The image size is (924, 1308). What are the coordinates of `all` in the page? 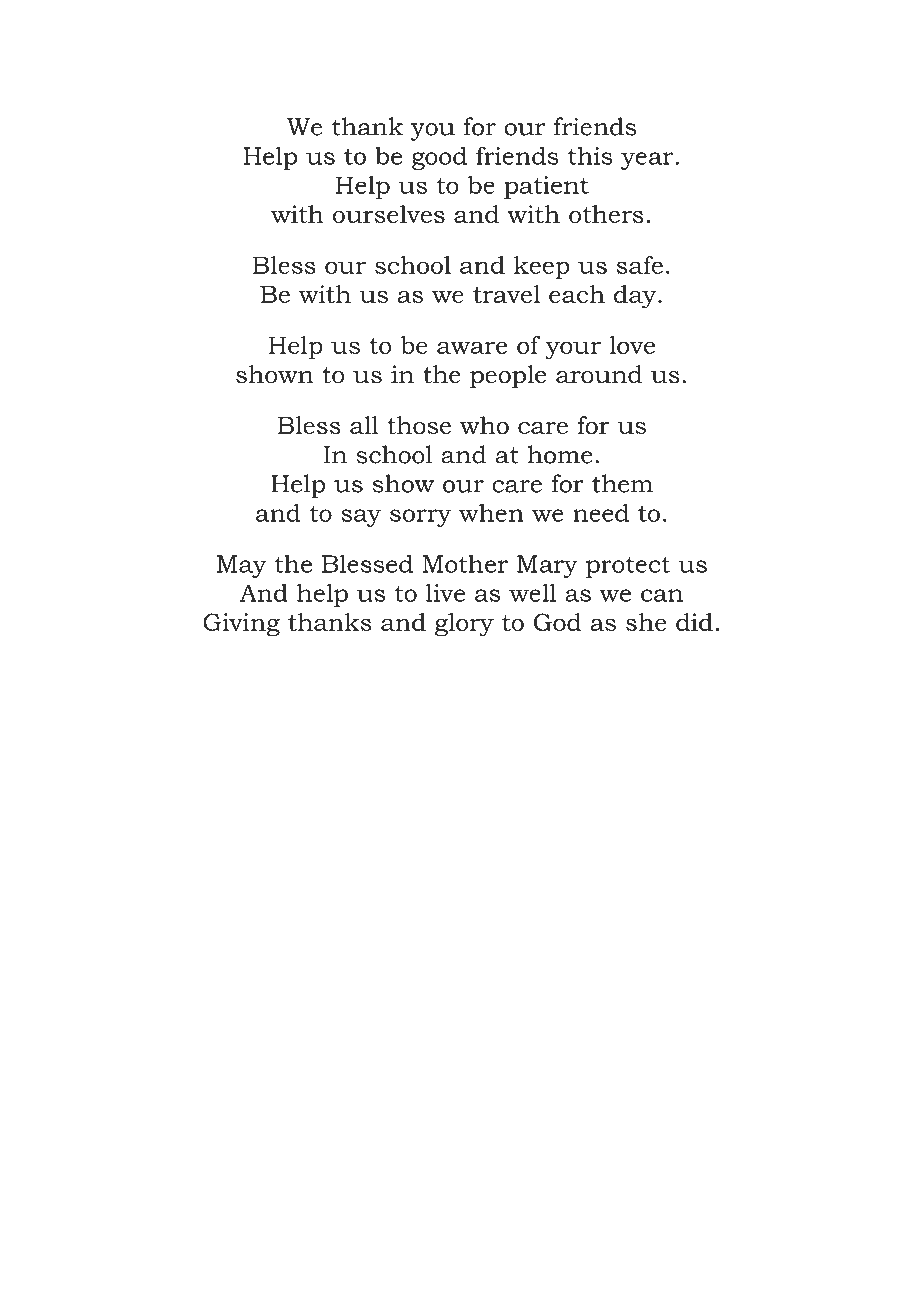 It's located at (364, 425).
